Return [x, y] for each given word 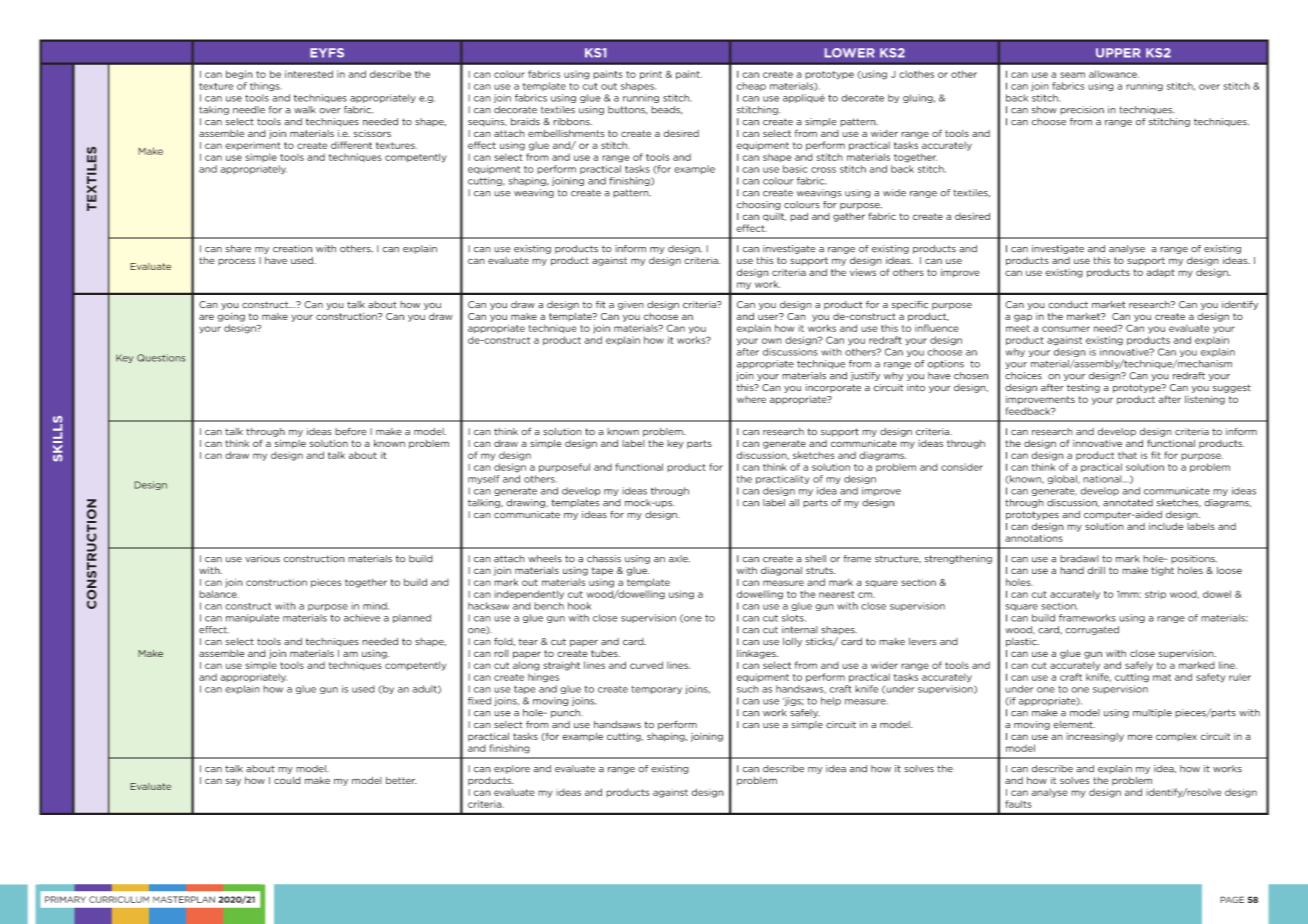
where [751, 399]
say [233, 782]
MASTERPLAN [184, 899]
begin [239, 75]
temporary [656, 690]
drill [1096, 570]
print [651, 74]
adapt [1160, 273]
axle [679, 559]
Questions [161, 358]
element [1074, 725]
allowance [1114, 74]
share [238, 249]
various [262, 559]
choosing [759, 205]
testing [1083, 388]
